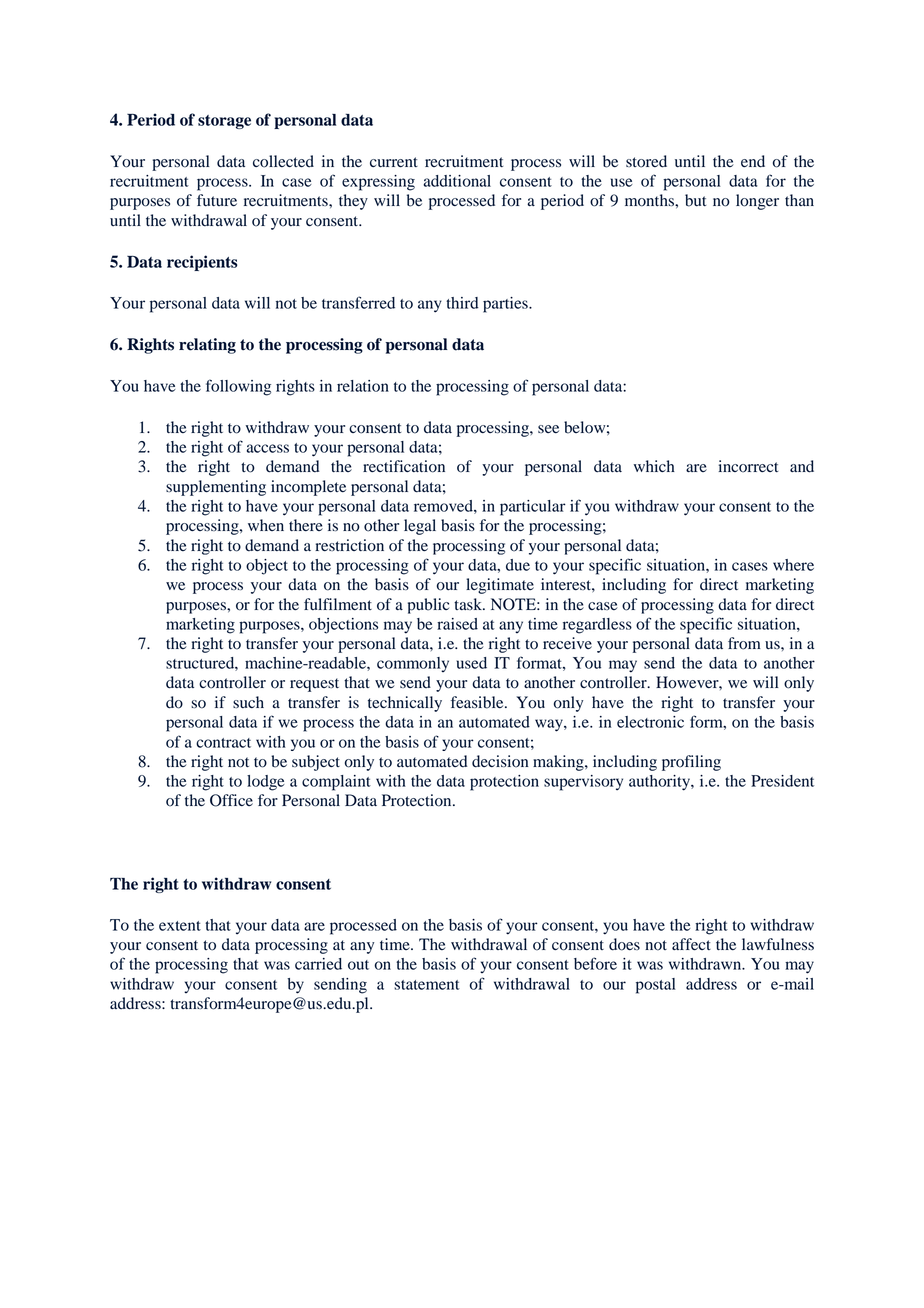 Image resolution: width=924 pixels, height=1308 pixels. Describe the element at coordinates (207, 346) in the screenshot. I see `relating` at that location.
